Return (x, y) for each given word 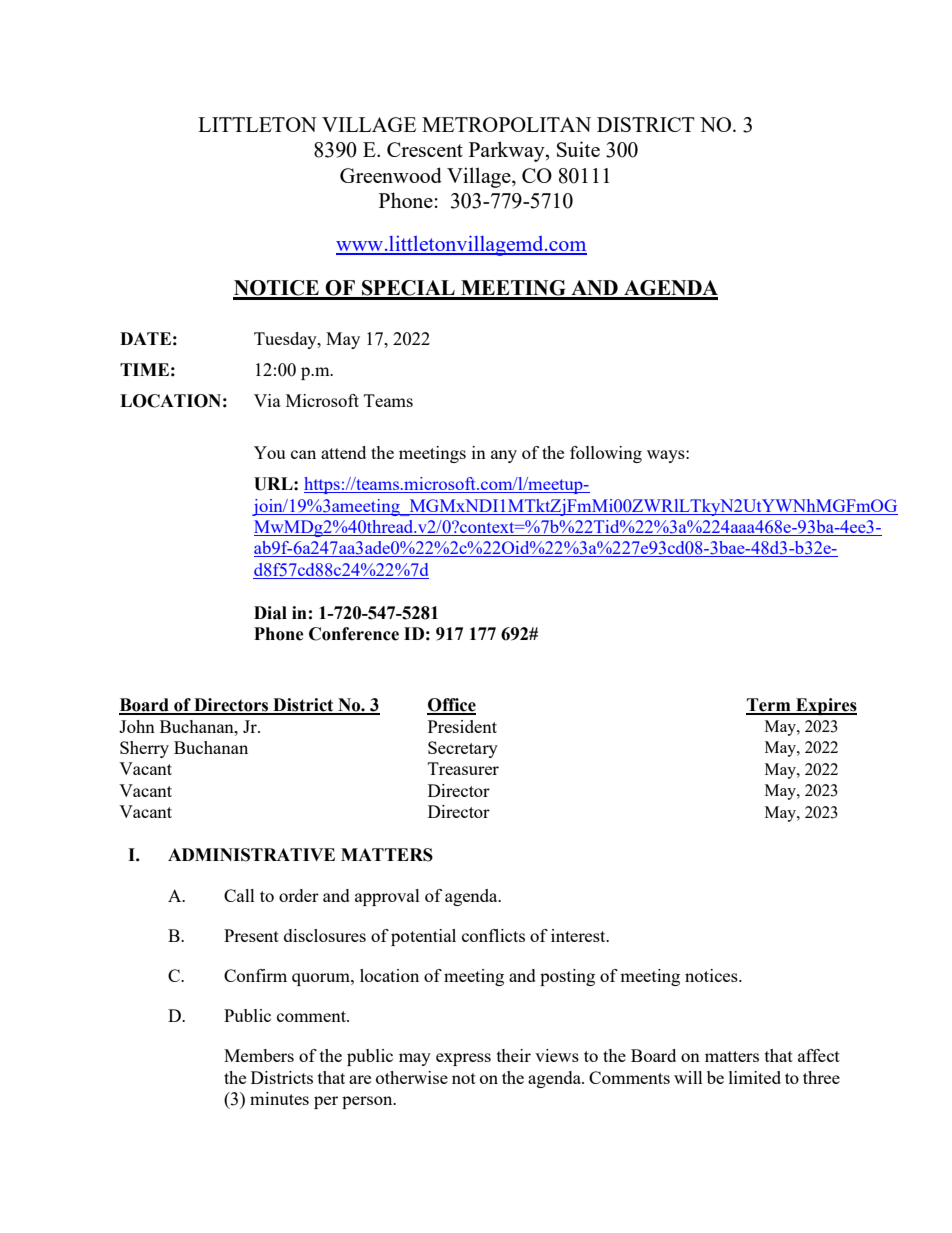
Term (769, 706)
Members (259, 1055)
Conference (354, 634)
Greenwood (391, 175)
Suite (578, 149)
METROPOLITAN (506, 124)
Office (451, 706)
